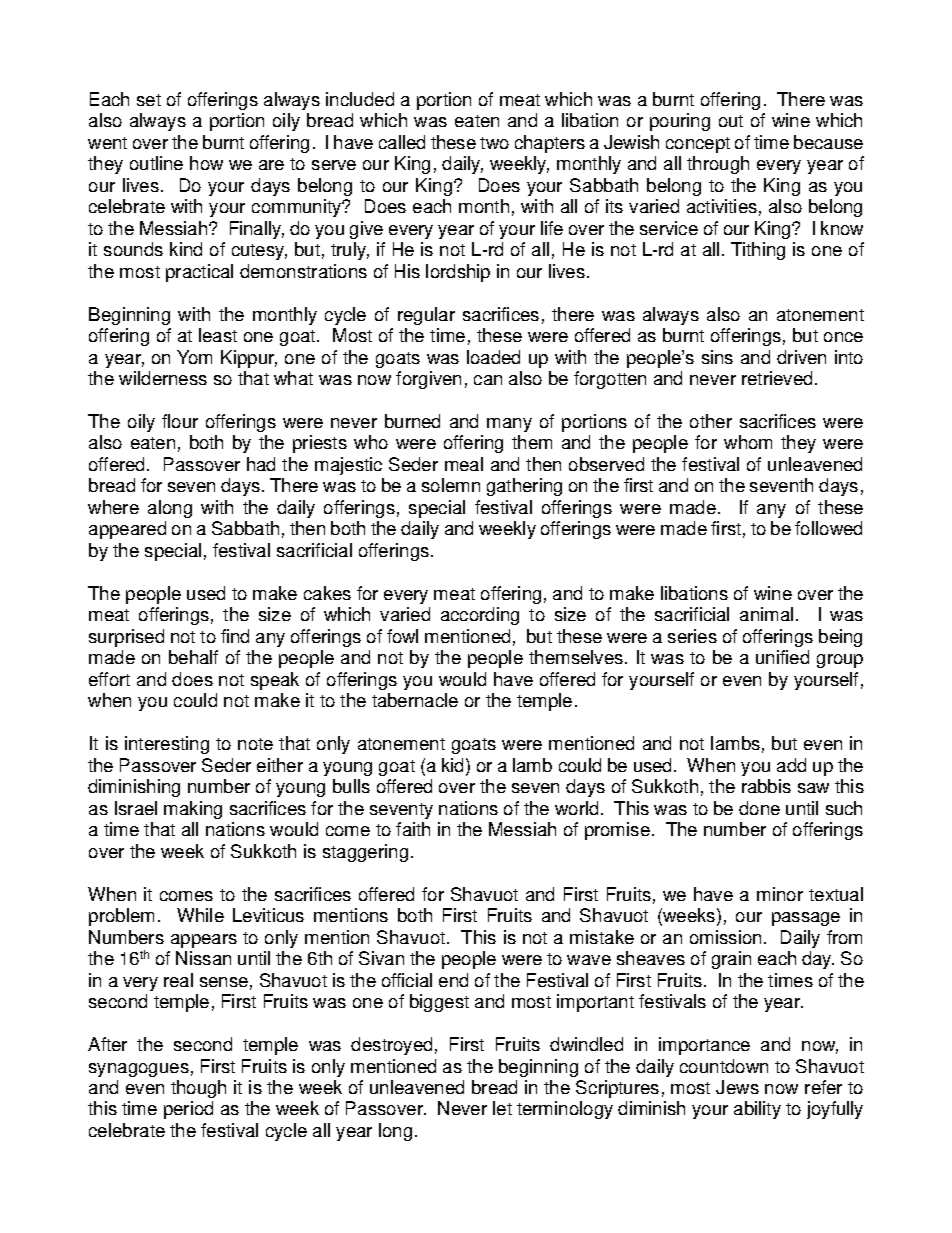 The width and height of the screenshot is (952, 1233). What do you see at coordinates (198, 1089) in the screenshot?
I see `though` at bounding box center [198, 1089].
